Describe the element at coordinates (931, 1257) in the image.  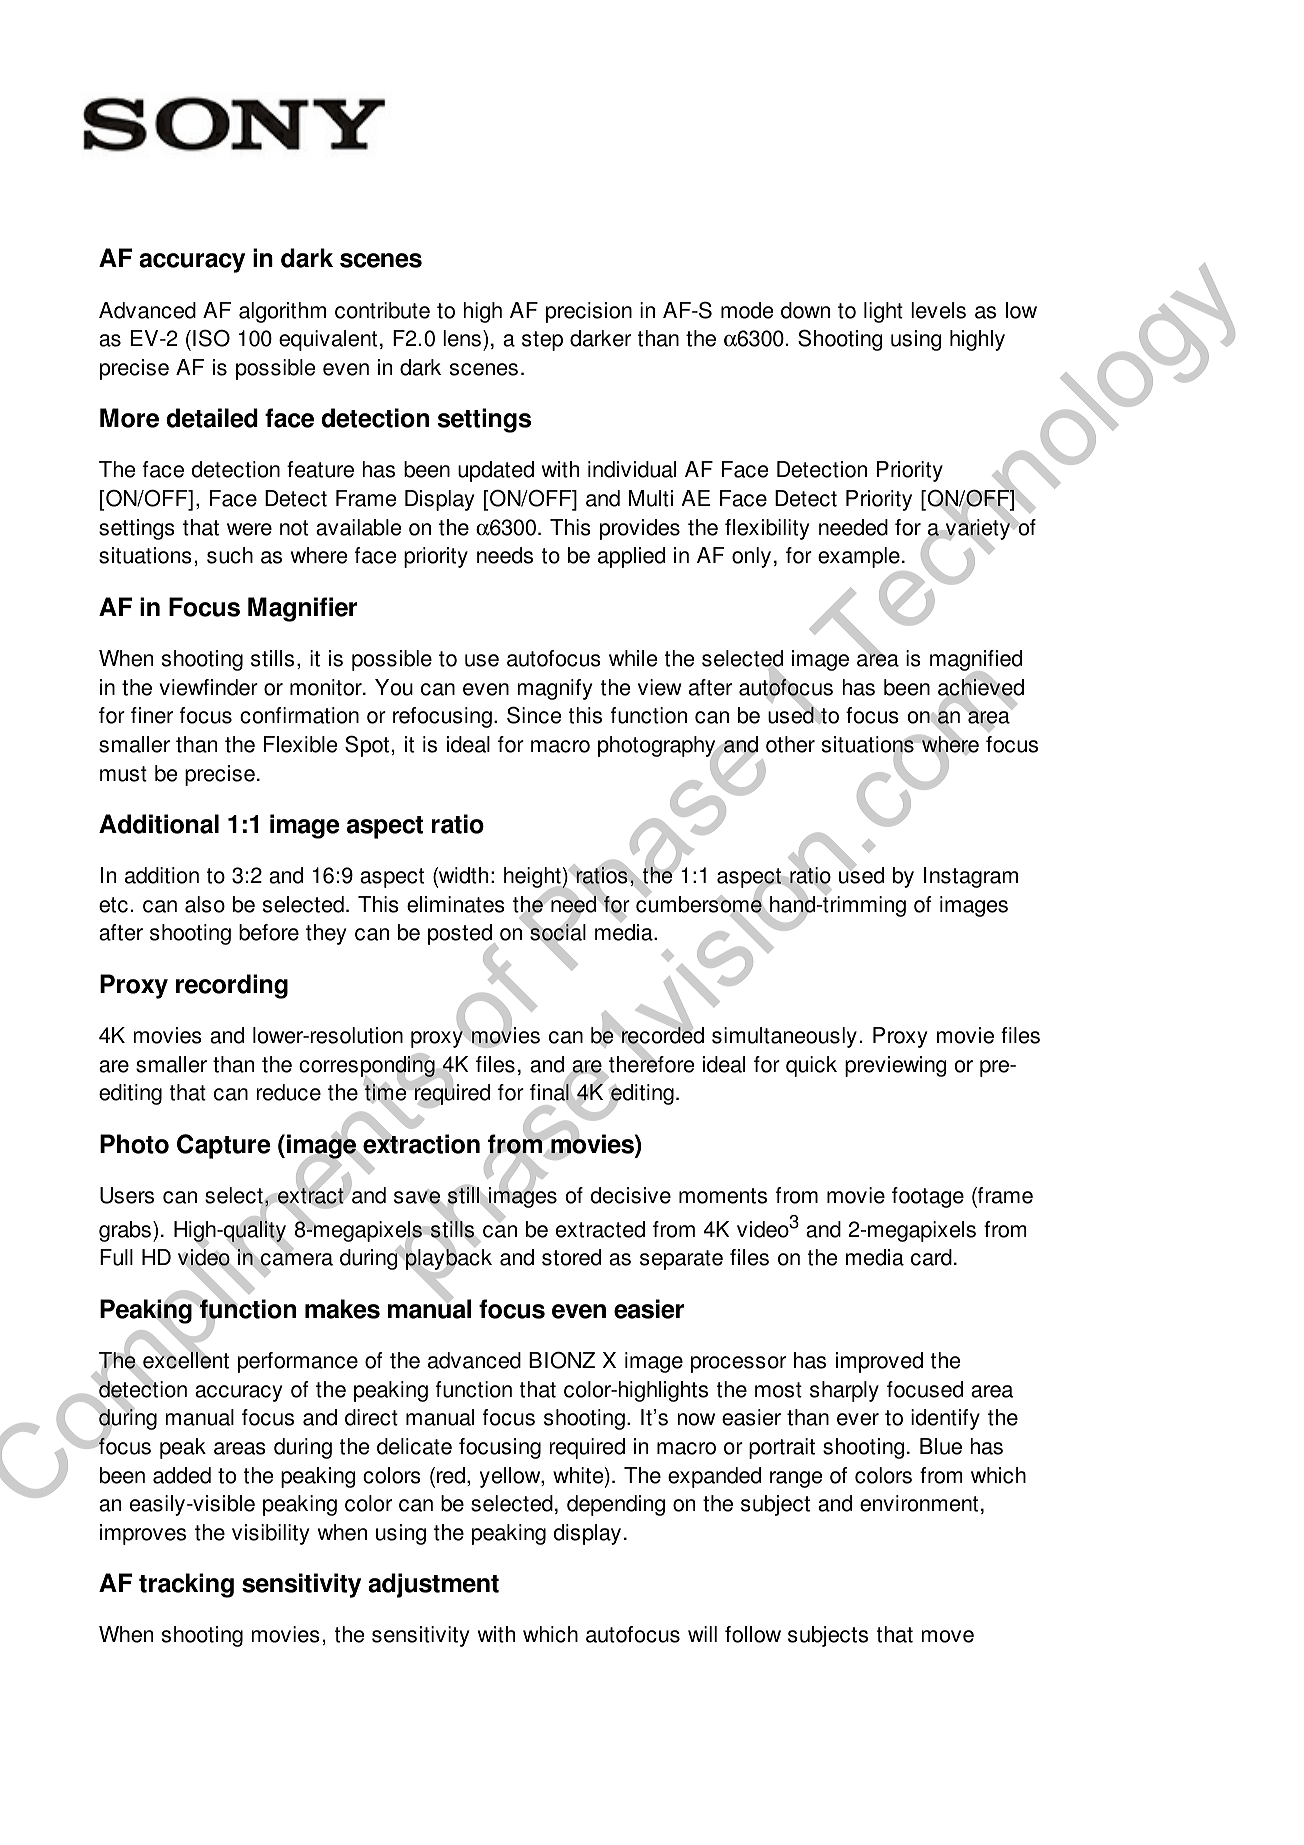
I see `card` at that location.
